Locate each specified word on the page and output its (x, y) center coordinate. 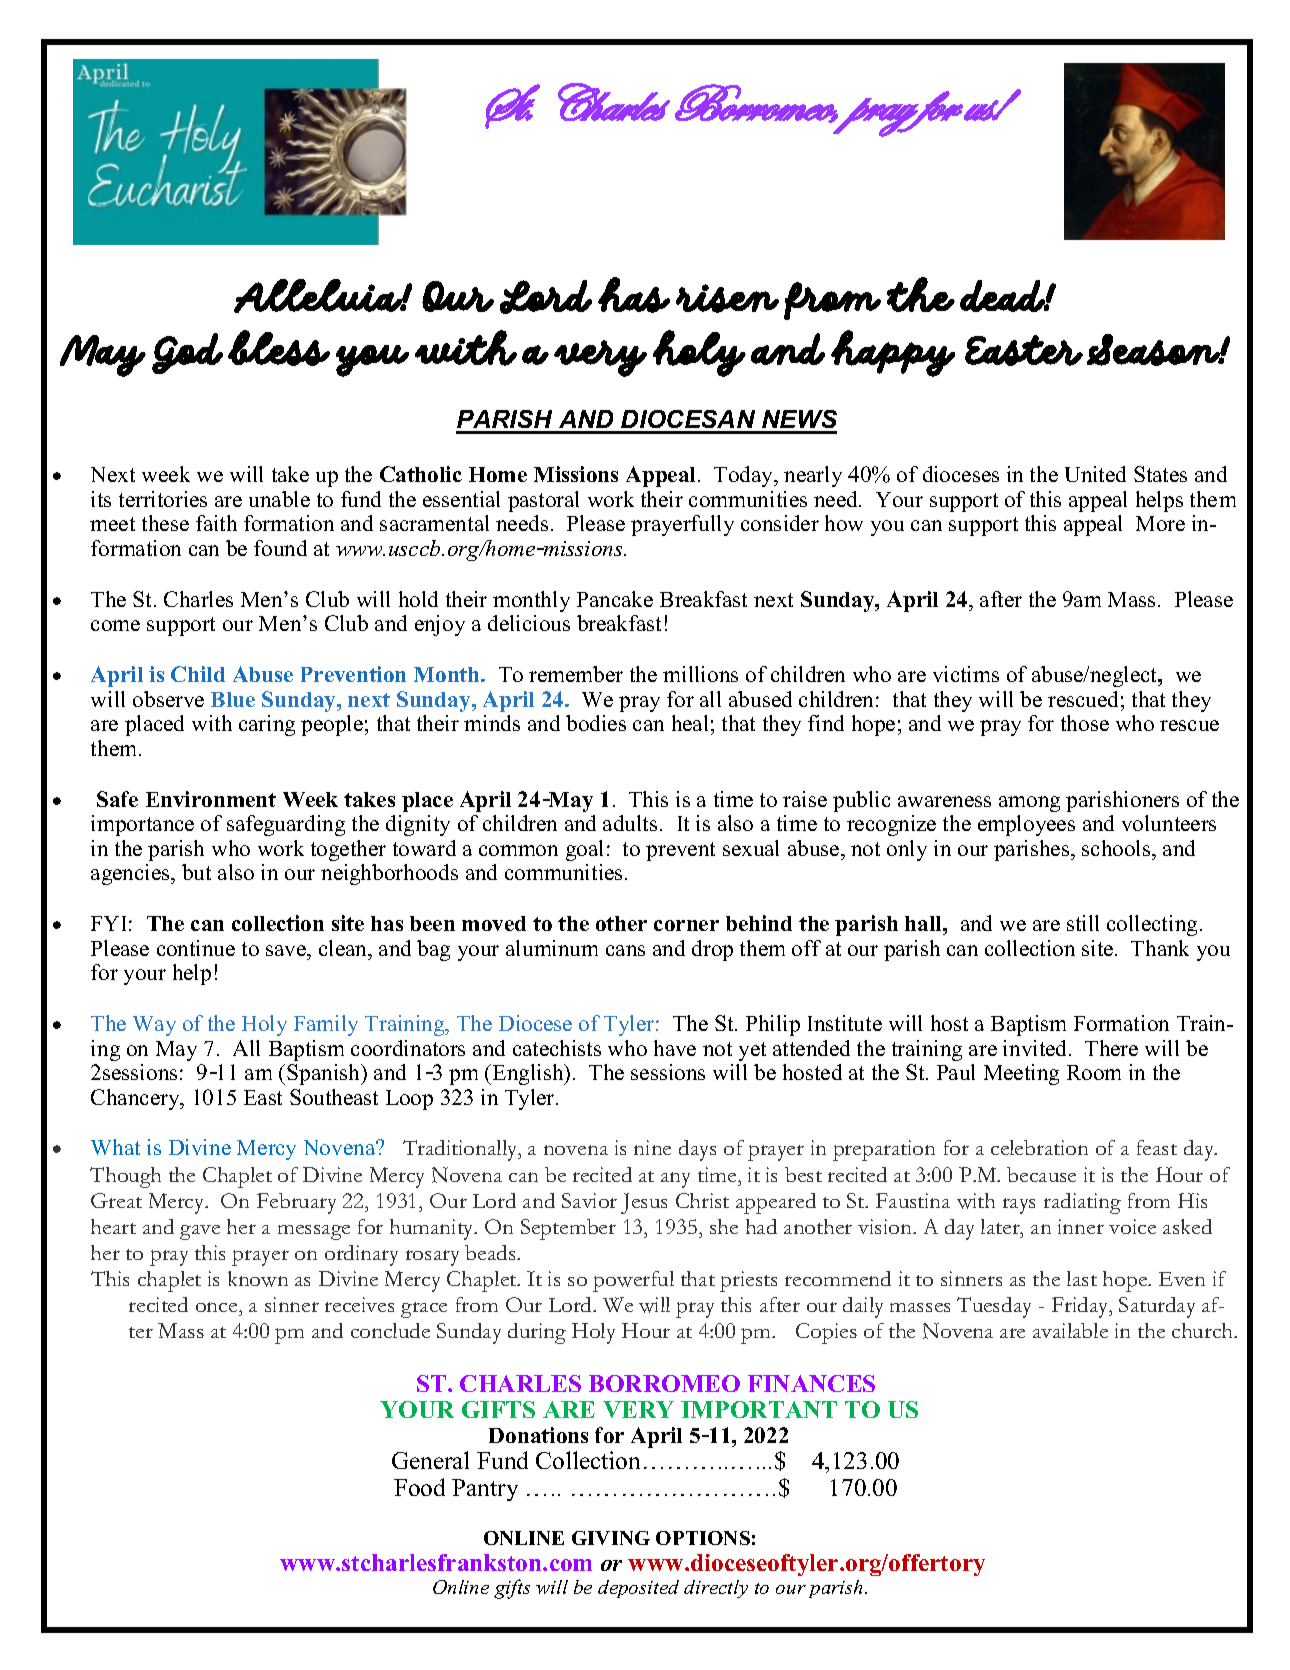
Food (419, 1487)
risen (727, 298)
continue (196, 948)
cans (625, 950)
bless (279, 348)
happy (893, 353)
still (1083, 923)
